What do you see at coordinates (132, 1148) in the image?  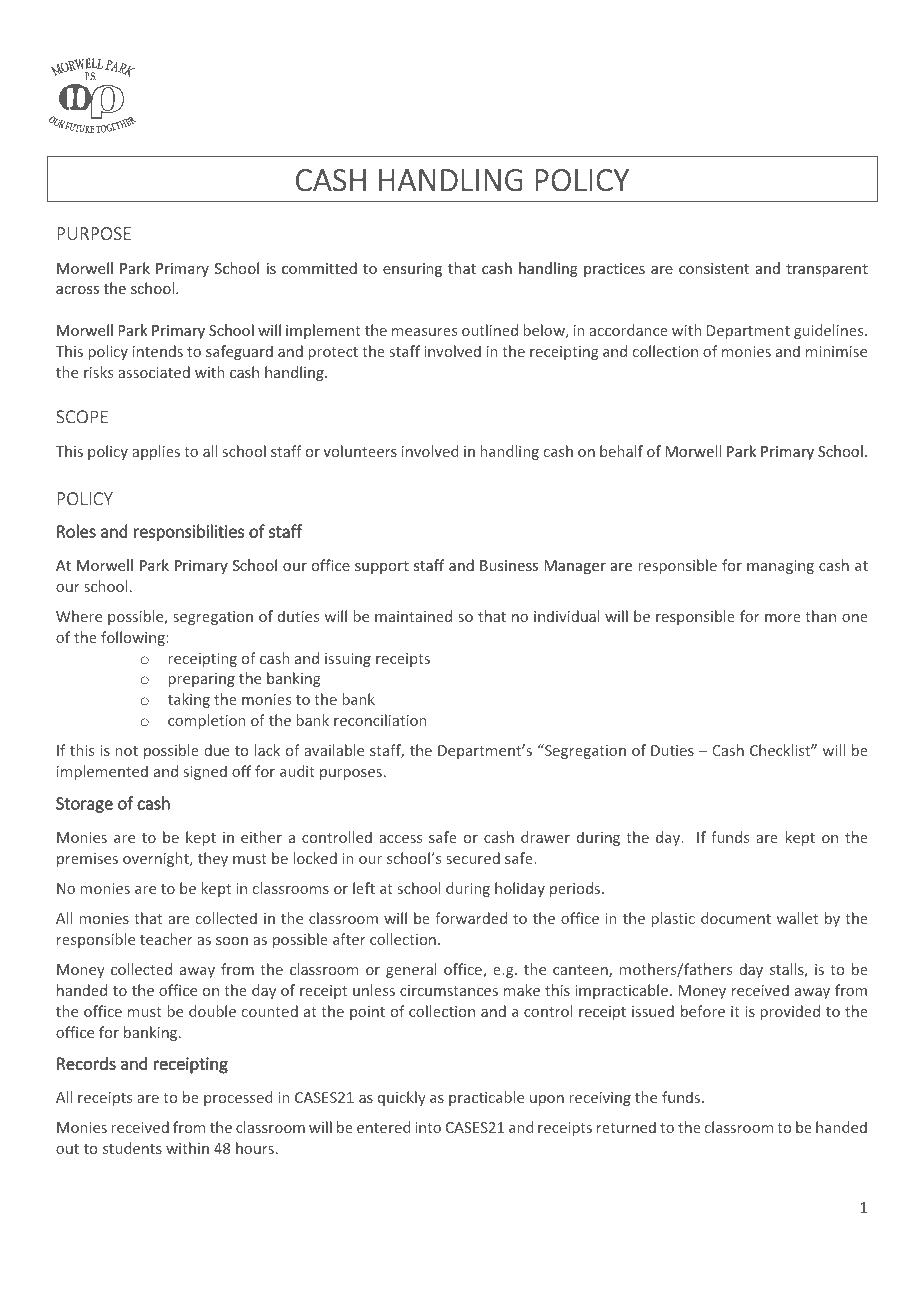 I see `students` at bounding box center [132, 1148].
